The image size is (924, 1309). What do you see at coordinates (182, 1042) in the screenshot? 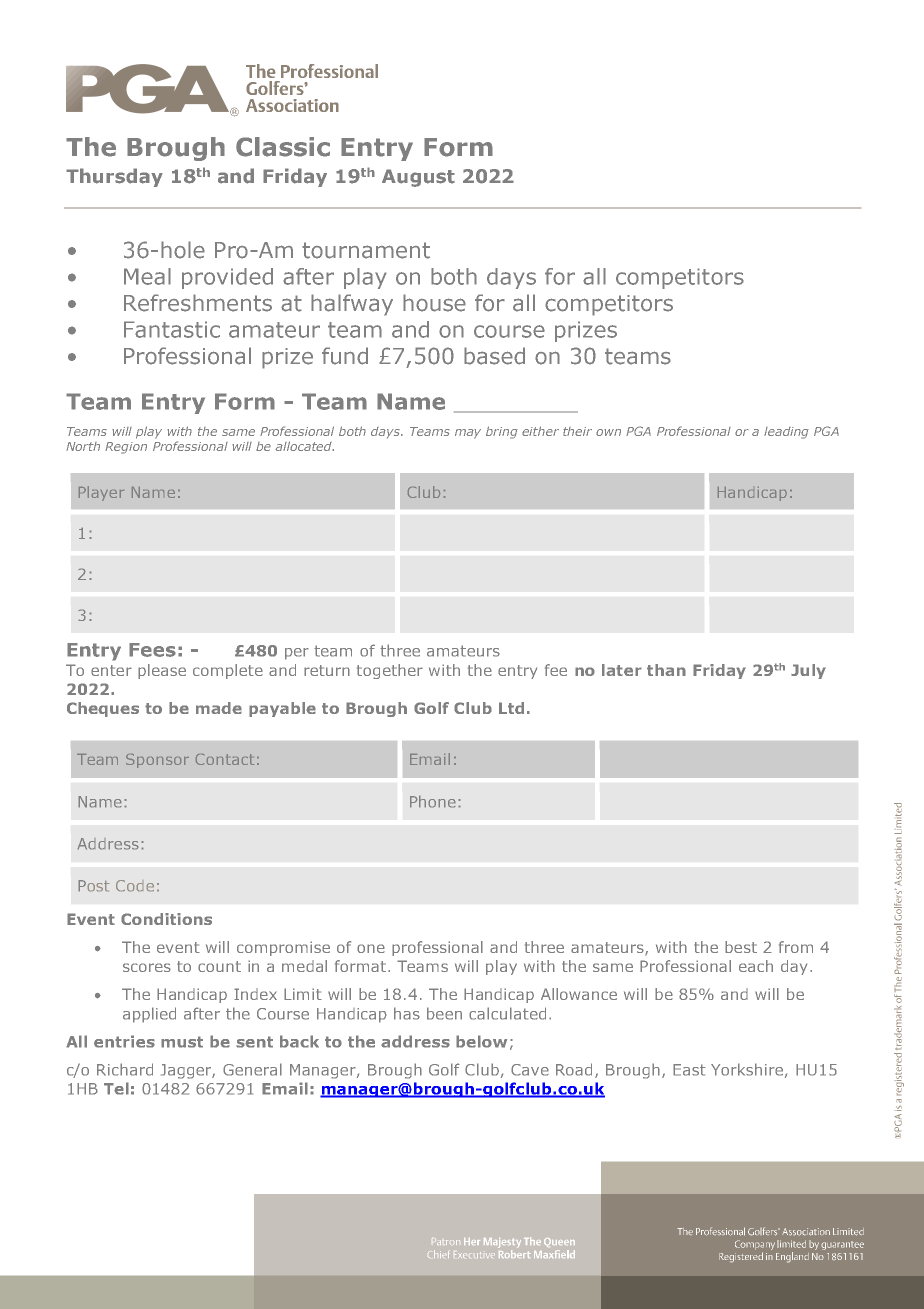
I see `must` at bounding box center [182, 1042].
